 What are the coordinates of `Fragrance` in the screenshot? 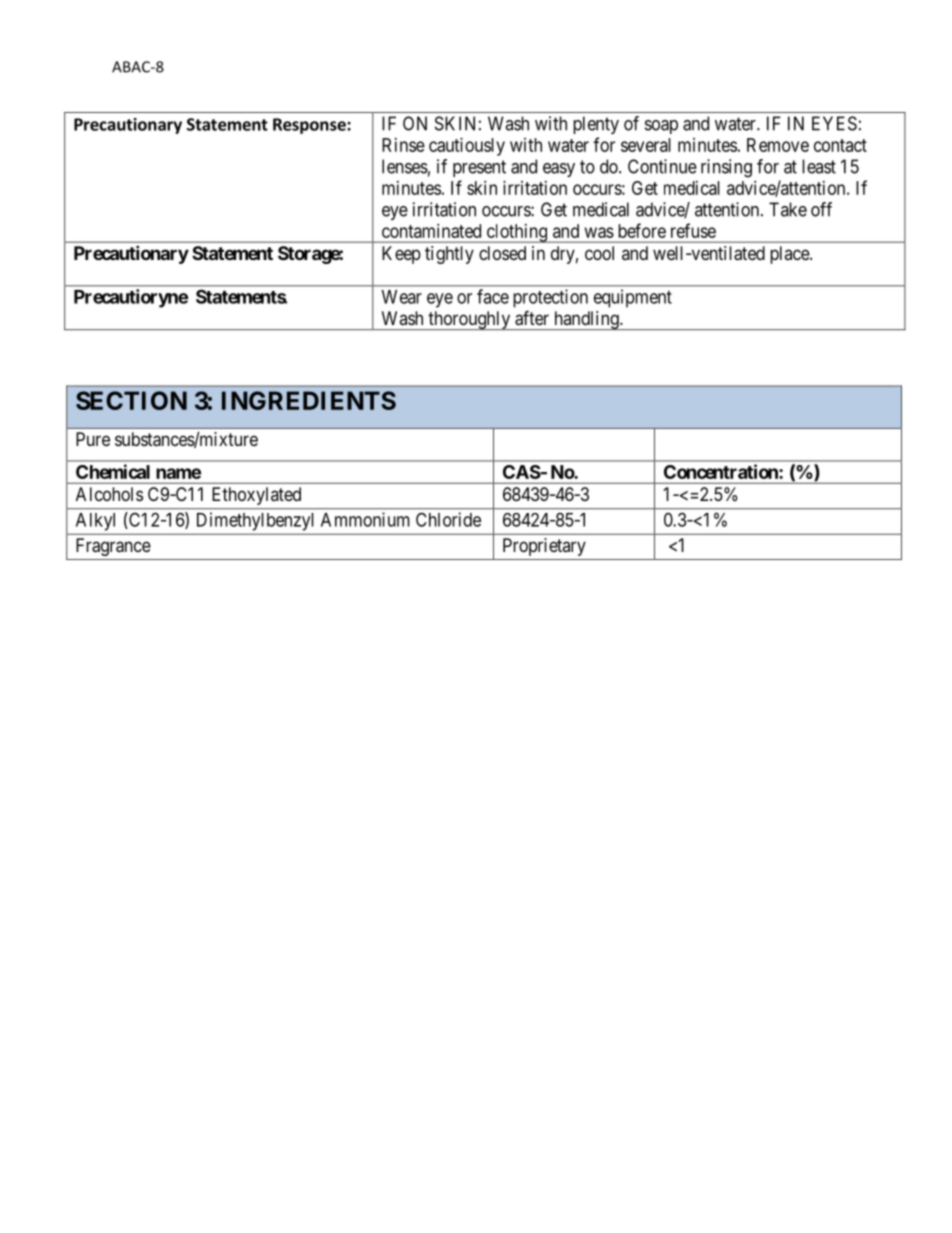 It's located at (113, 547).
